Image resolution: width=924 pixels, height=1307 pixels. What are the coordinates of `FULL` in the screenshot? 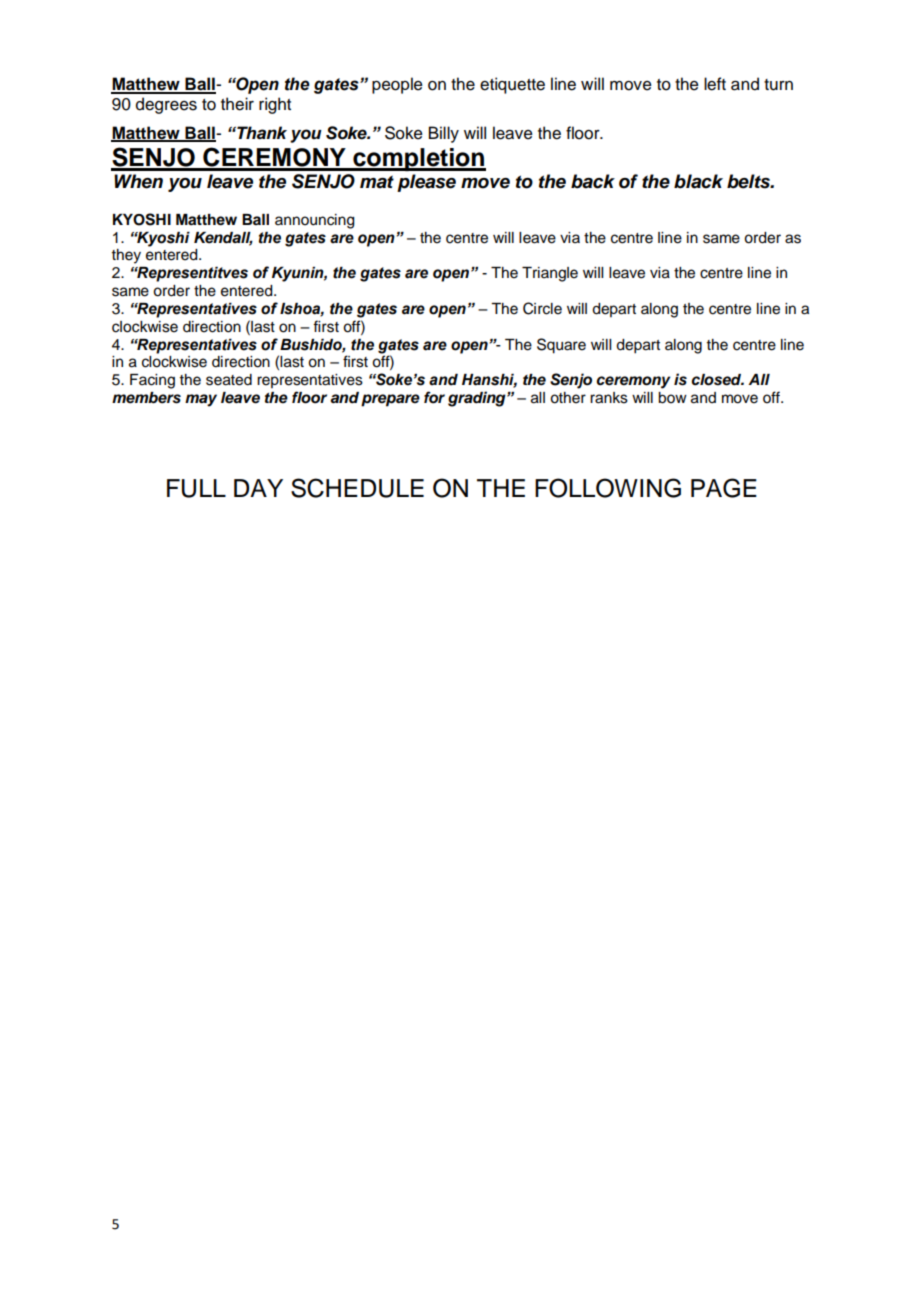 It's located at (196, 488).
